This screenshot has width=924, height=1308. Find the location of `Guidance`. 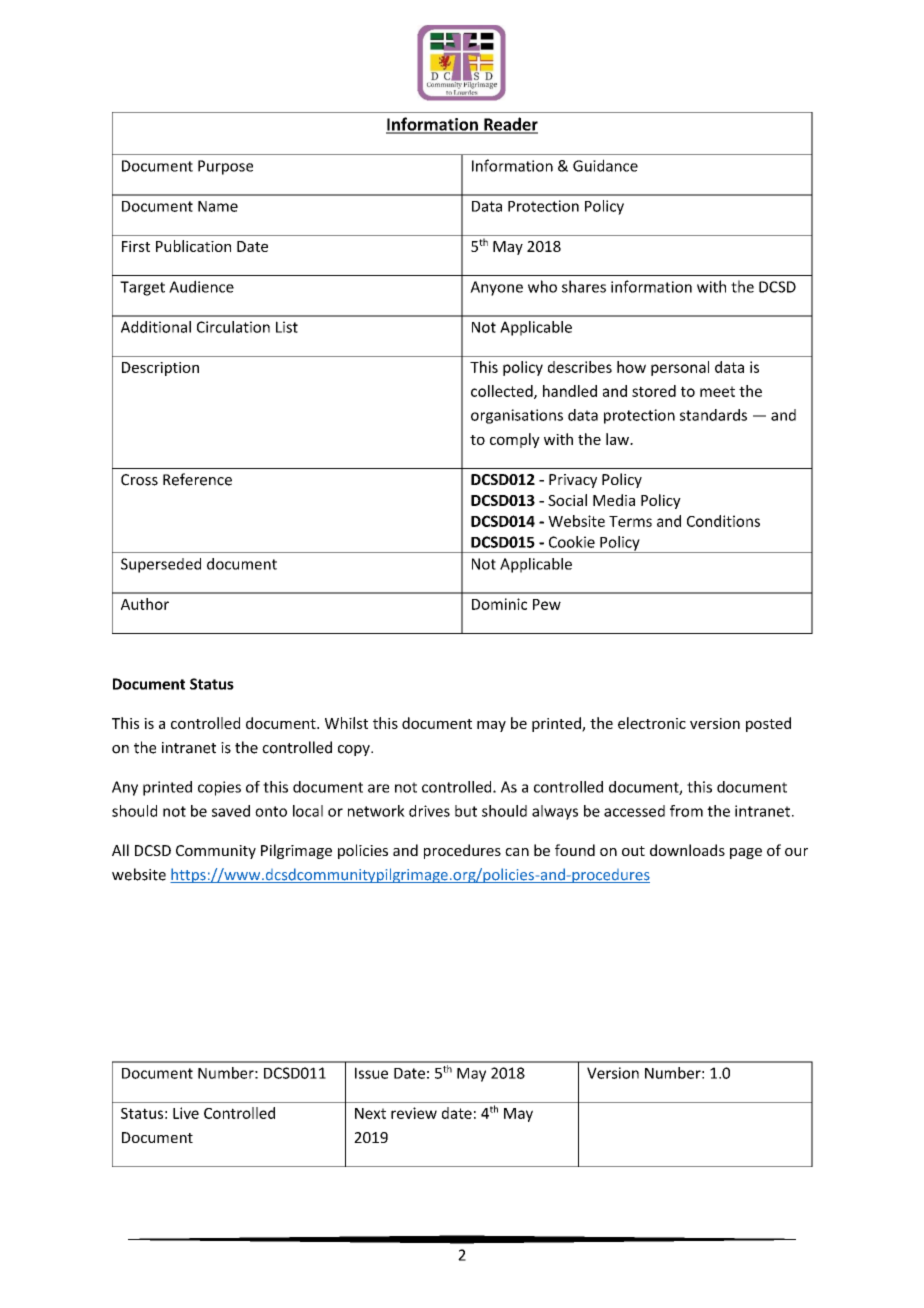

Guidance is located at coordinates (605, 165).
